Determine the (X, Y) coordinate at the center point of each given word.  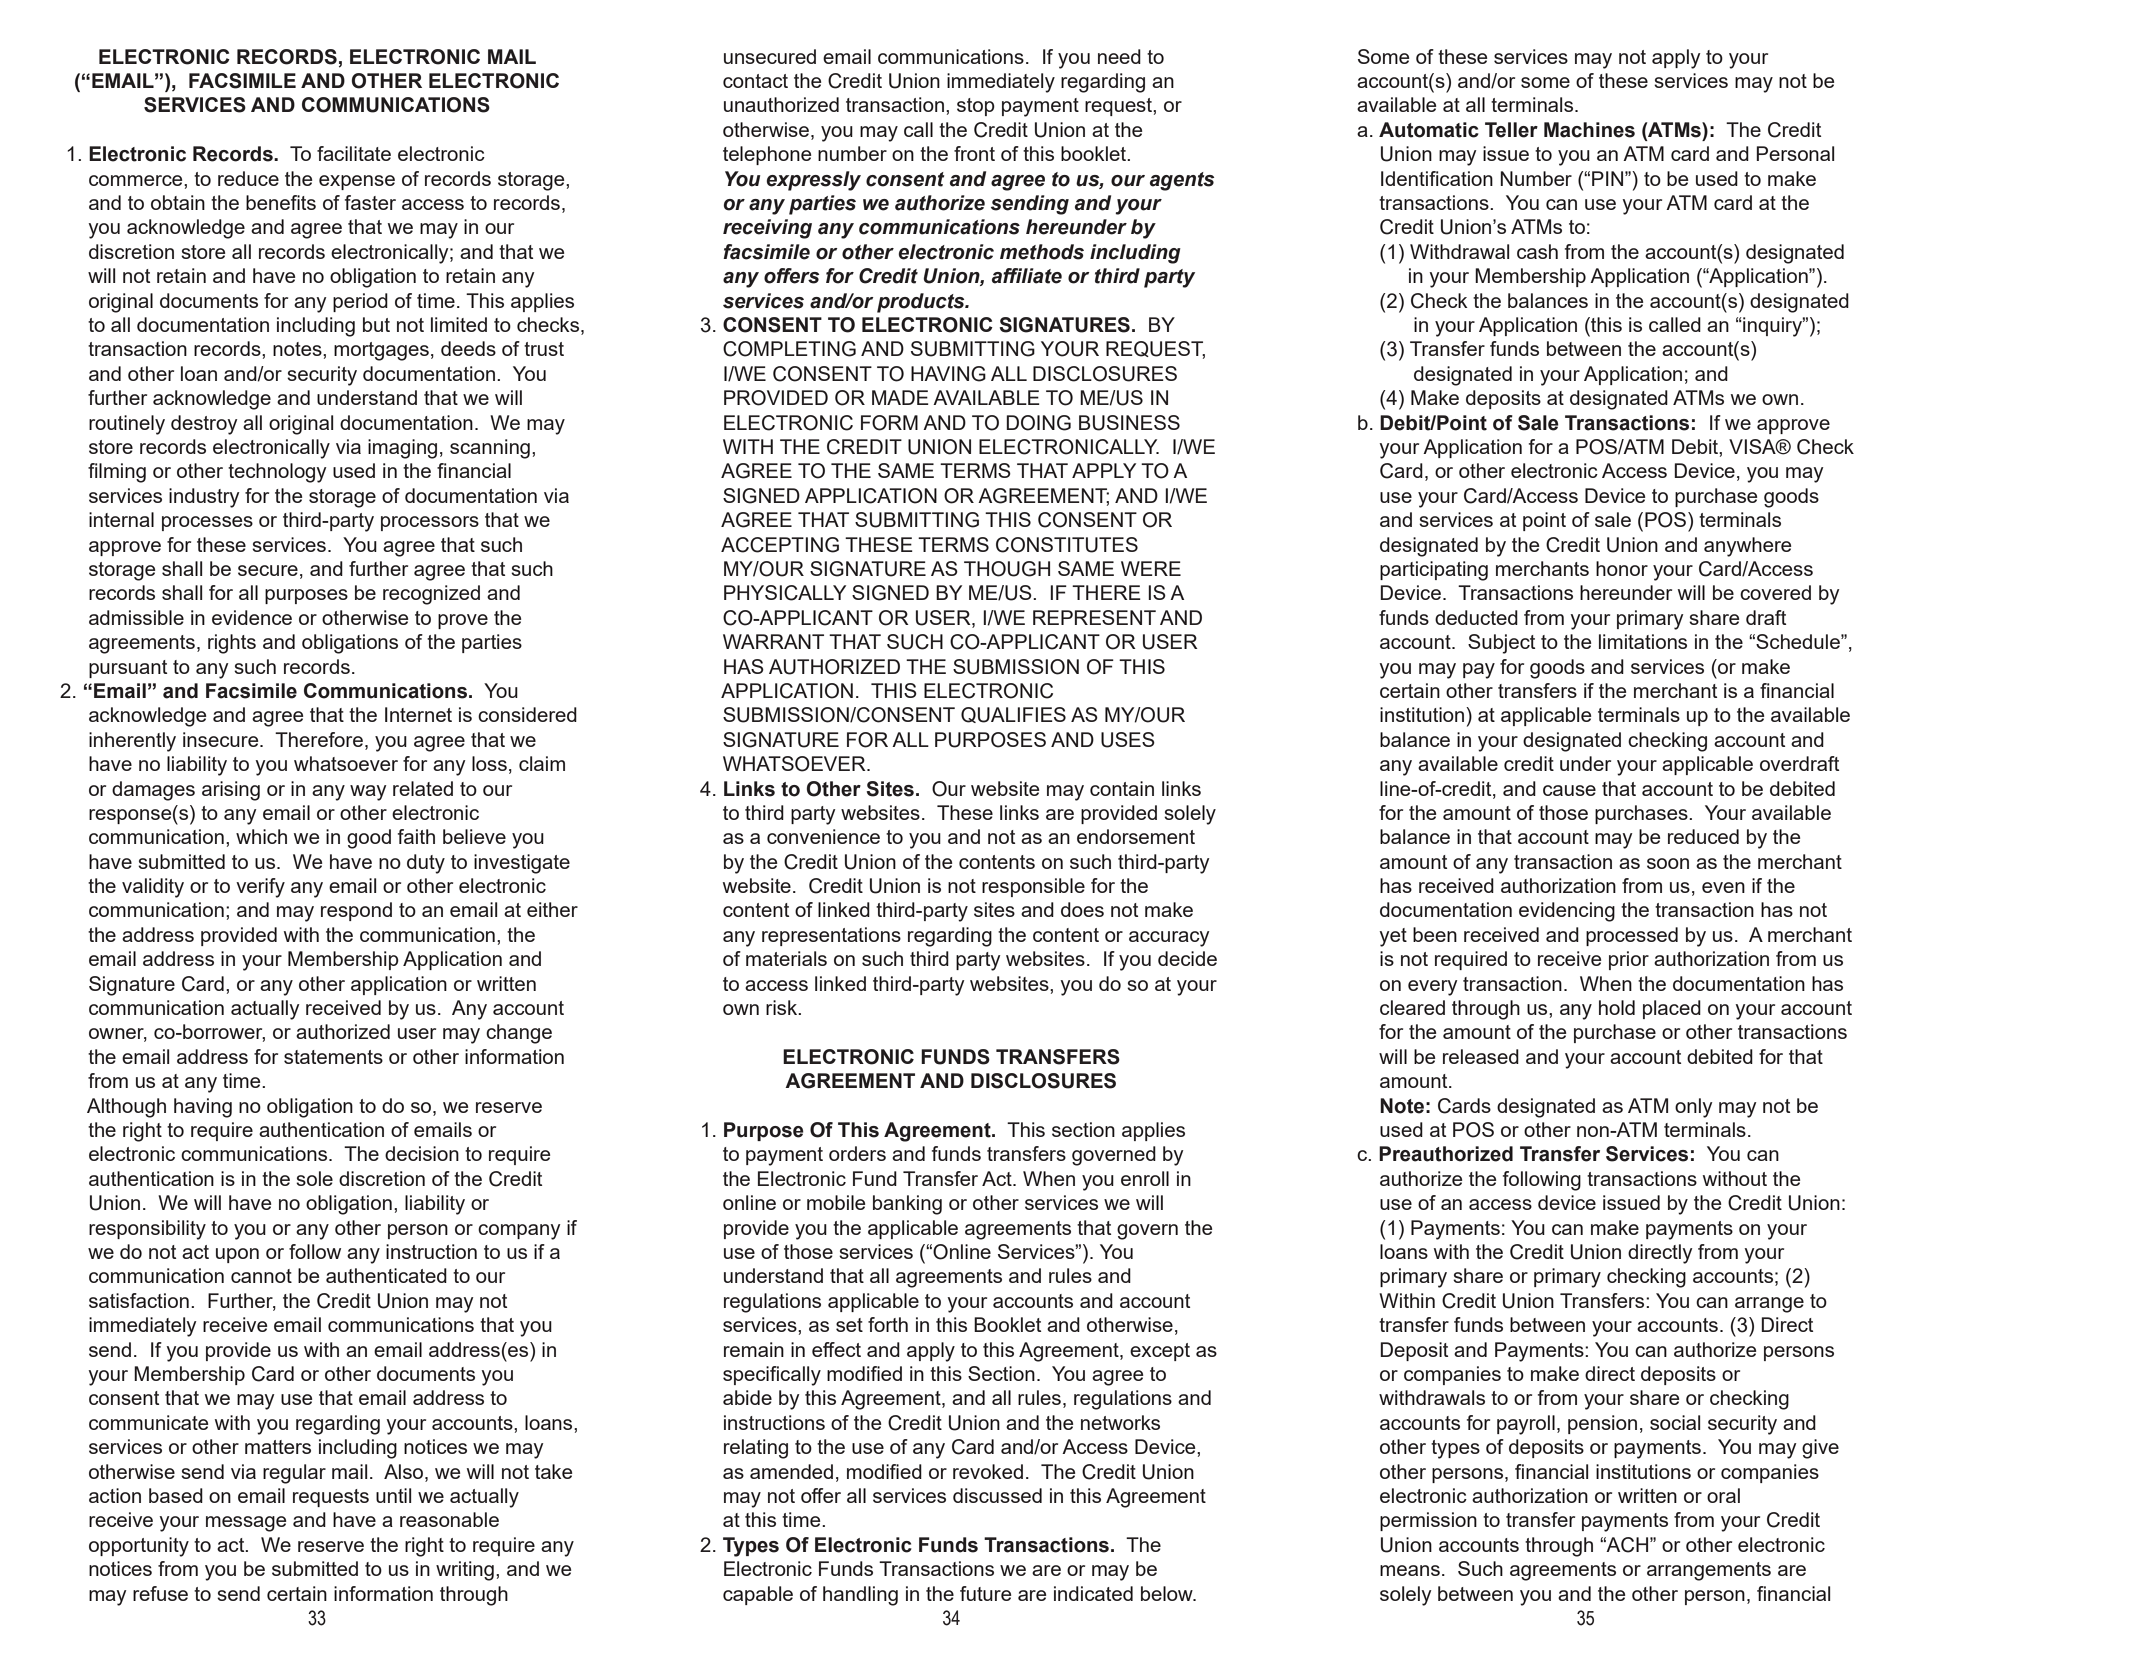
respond (356, 911)
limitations (1643, 641)
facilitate (354, 153)
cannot (261, 1276)
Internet (418, 714)
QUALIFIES (1013, 715)
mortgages (381, 351)
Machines (1589, 130)
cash (1537, 251)
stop (976, 107)
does (1082, 909)
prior (1629, 960)
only (1694, 1108)
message (246, 1524)
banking (907, 1205)
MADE (900, 397)
